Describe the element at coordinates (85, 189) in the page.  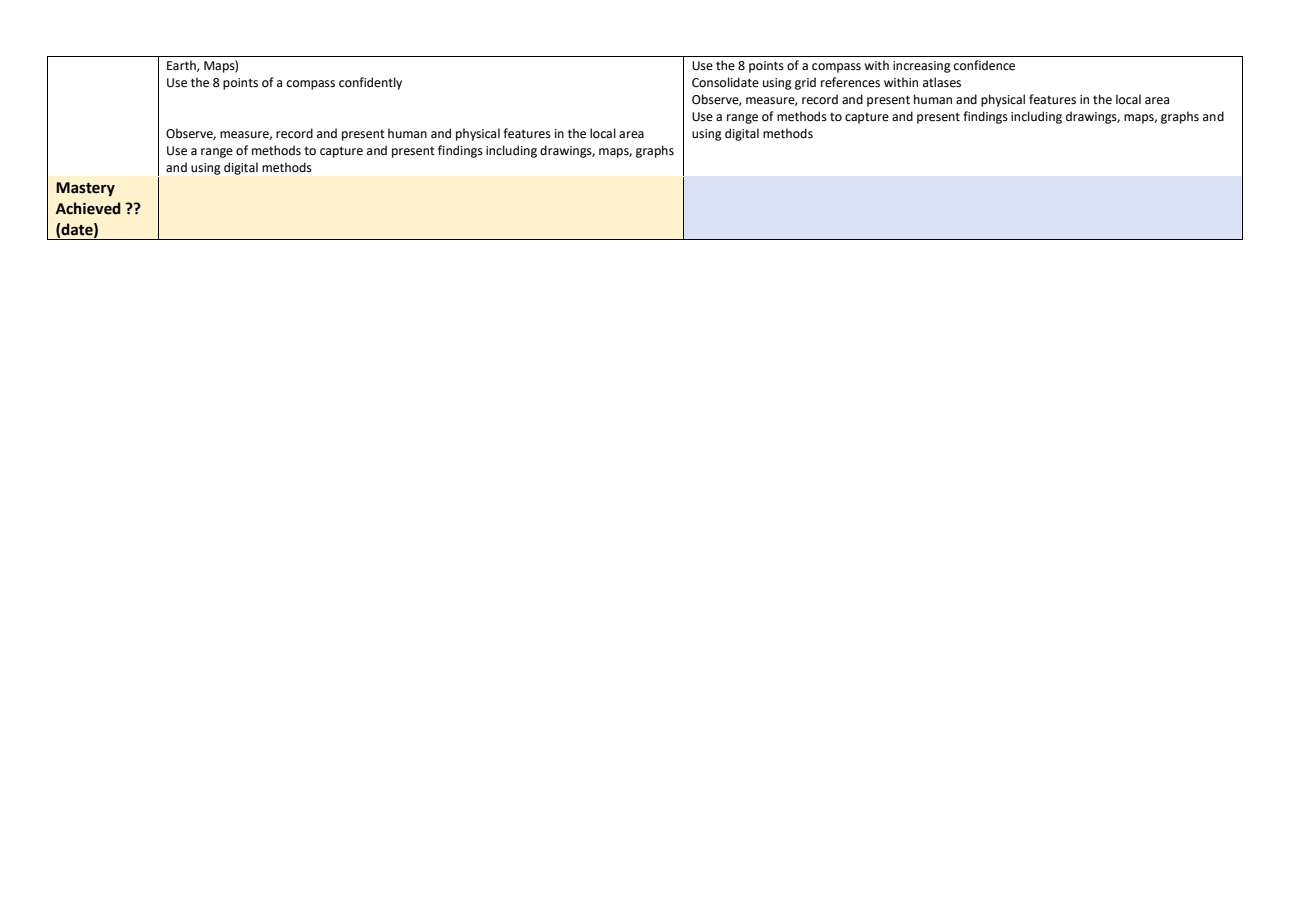
I see `Mastery` at that location.
